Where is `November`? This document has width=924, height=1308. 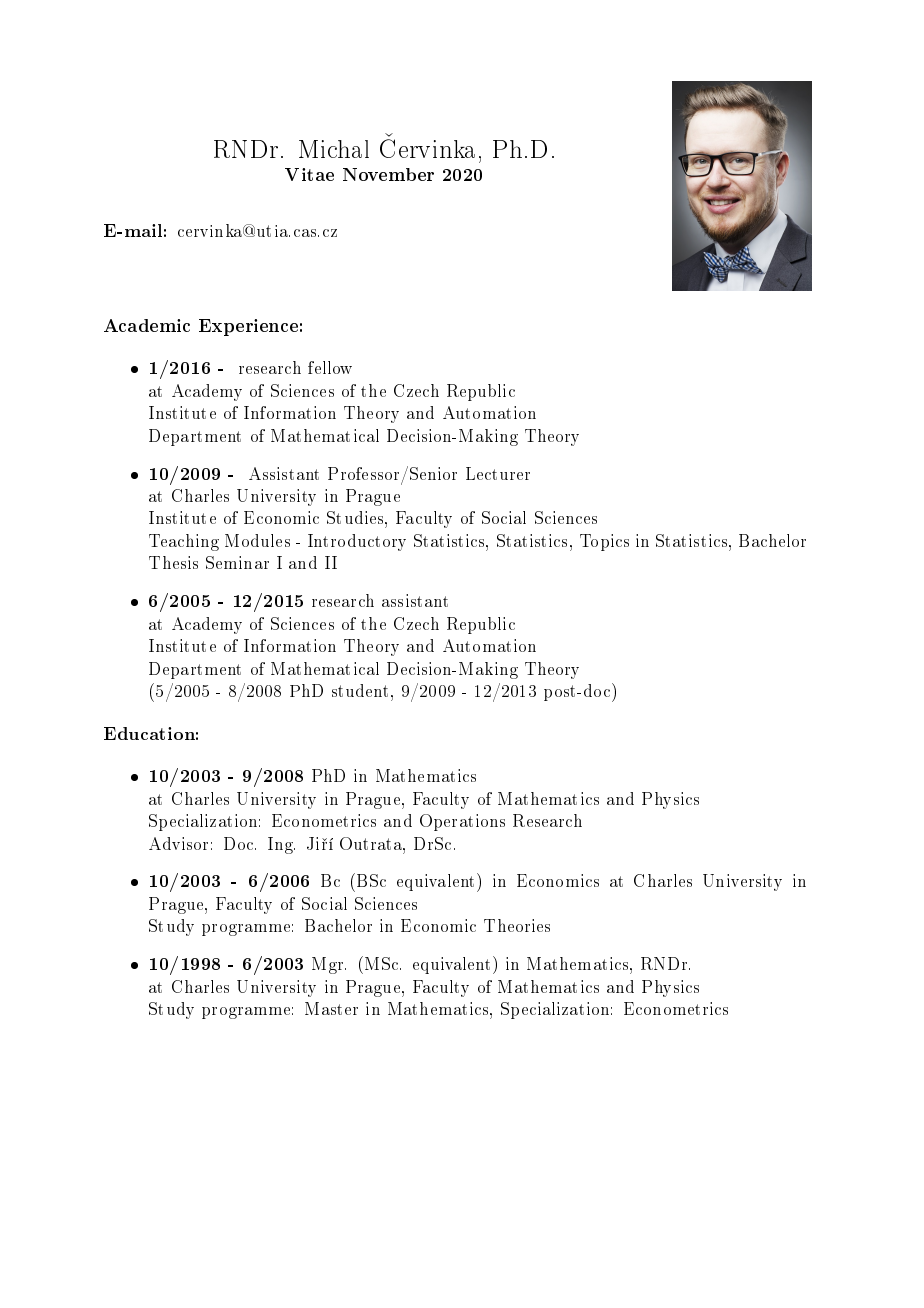
November is located at coordinates (388, 174).
